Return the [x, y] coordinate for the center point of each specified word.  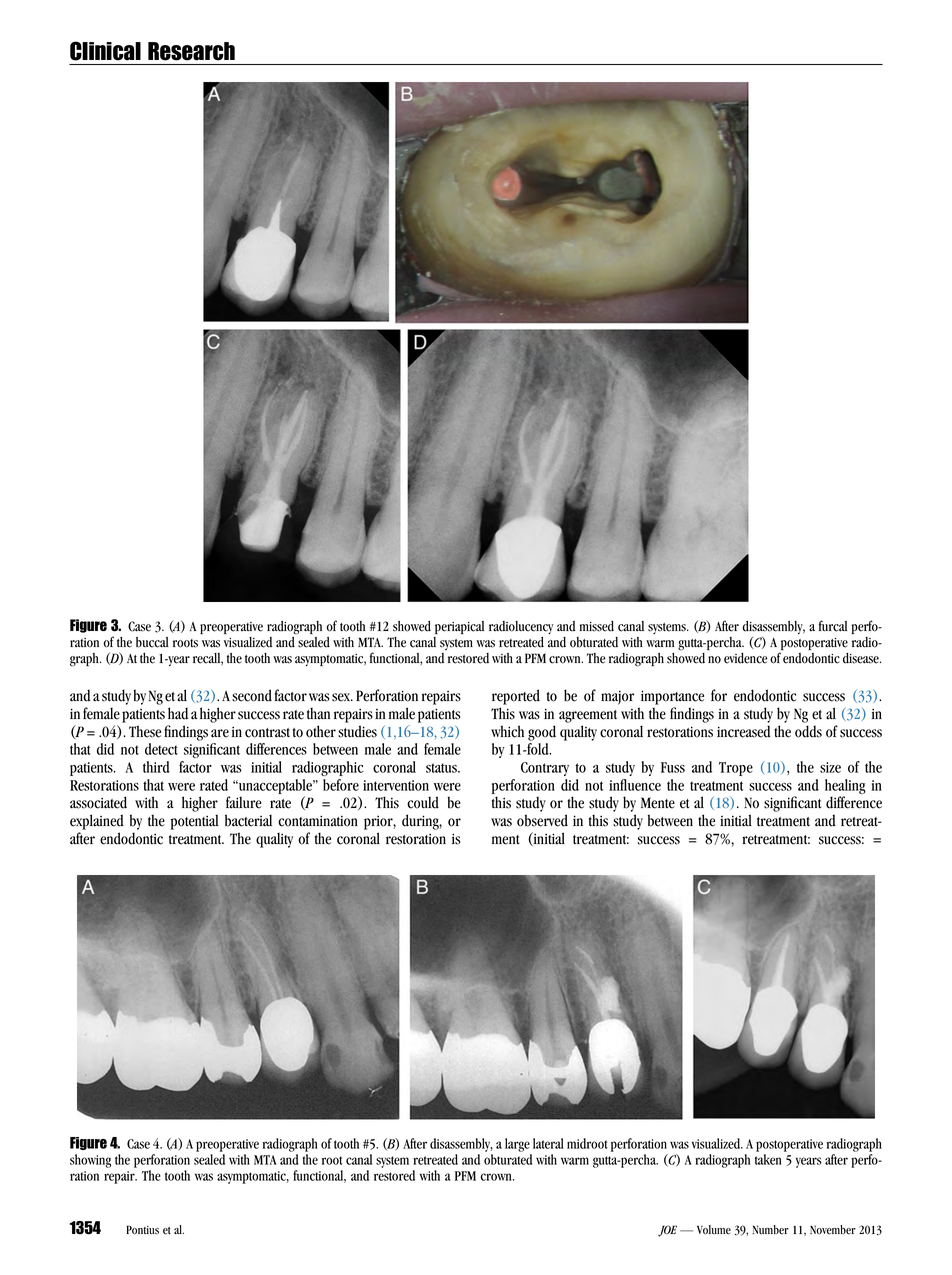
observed [542, 820]
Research [191, 51]
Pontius [142, 1230]
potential [194, 822]
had [178, 713]
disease [862, 658]
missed [597, 626]
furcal [833, 626]
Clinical [105, 51]
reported [516, 697]
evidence [745, 658]
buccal [152, 642]
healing [845, 788]
